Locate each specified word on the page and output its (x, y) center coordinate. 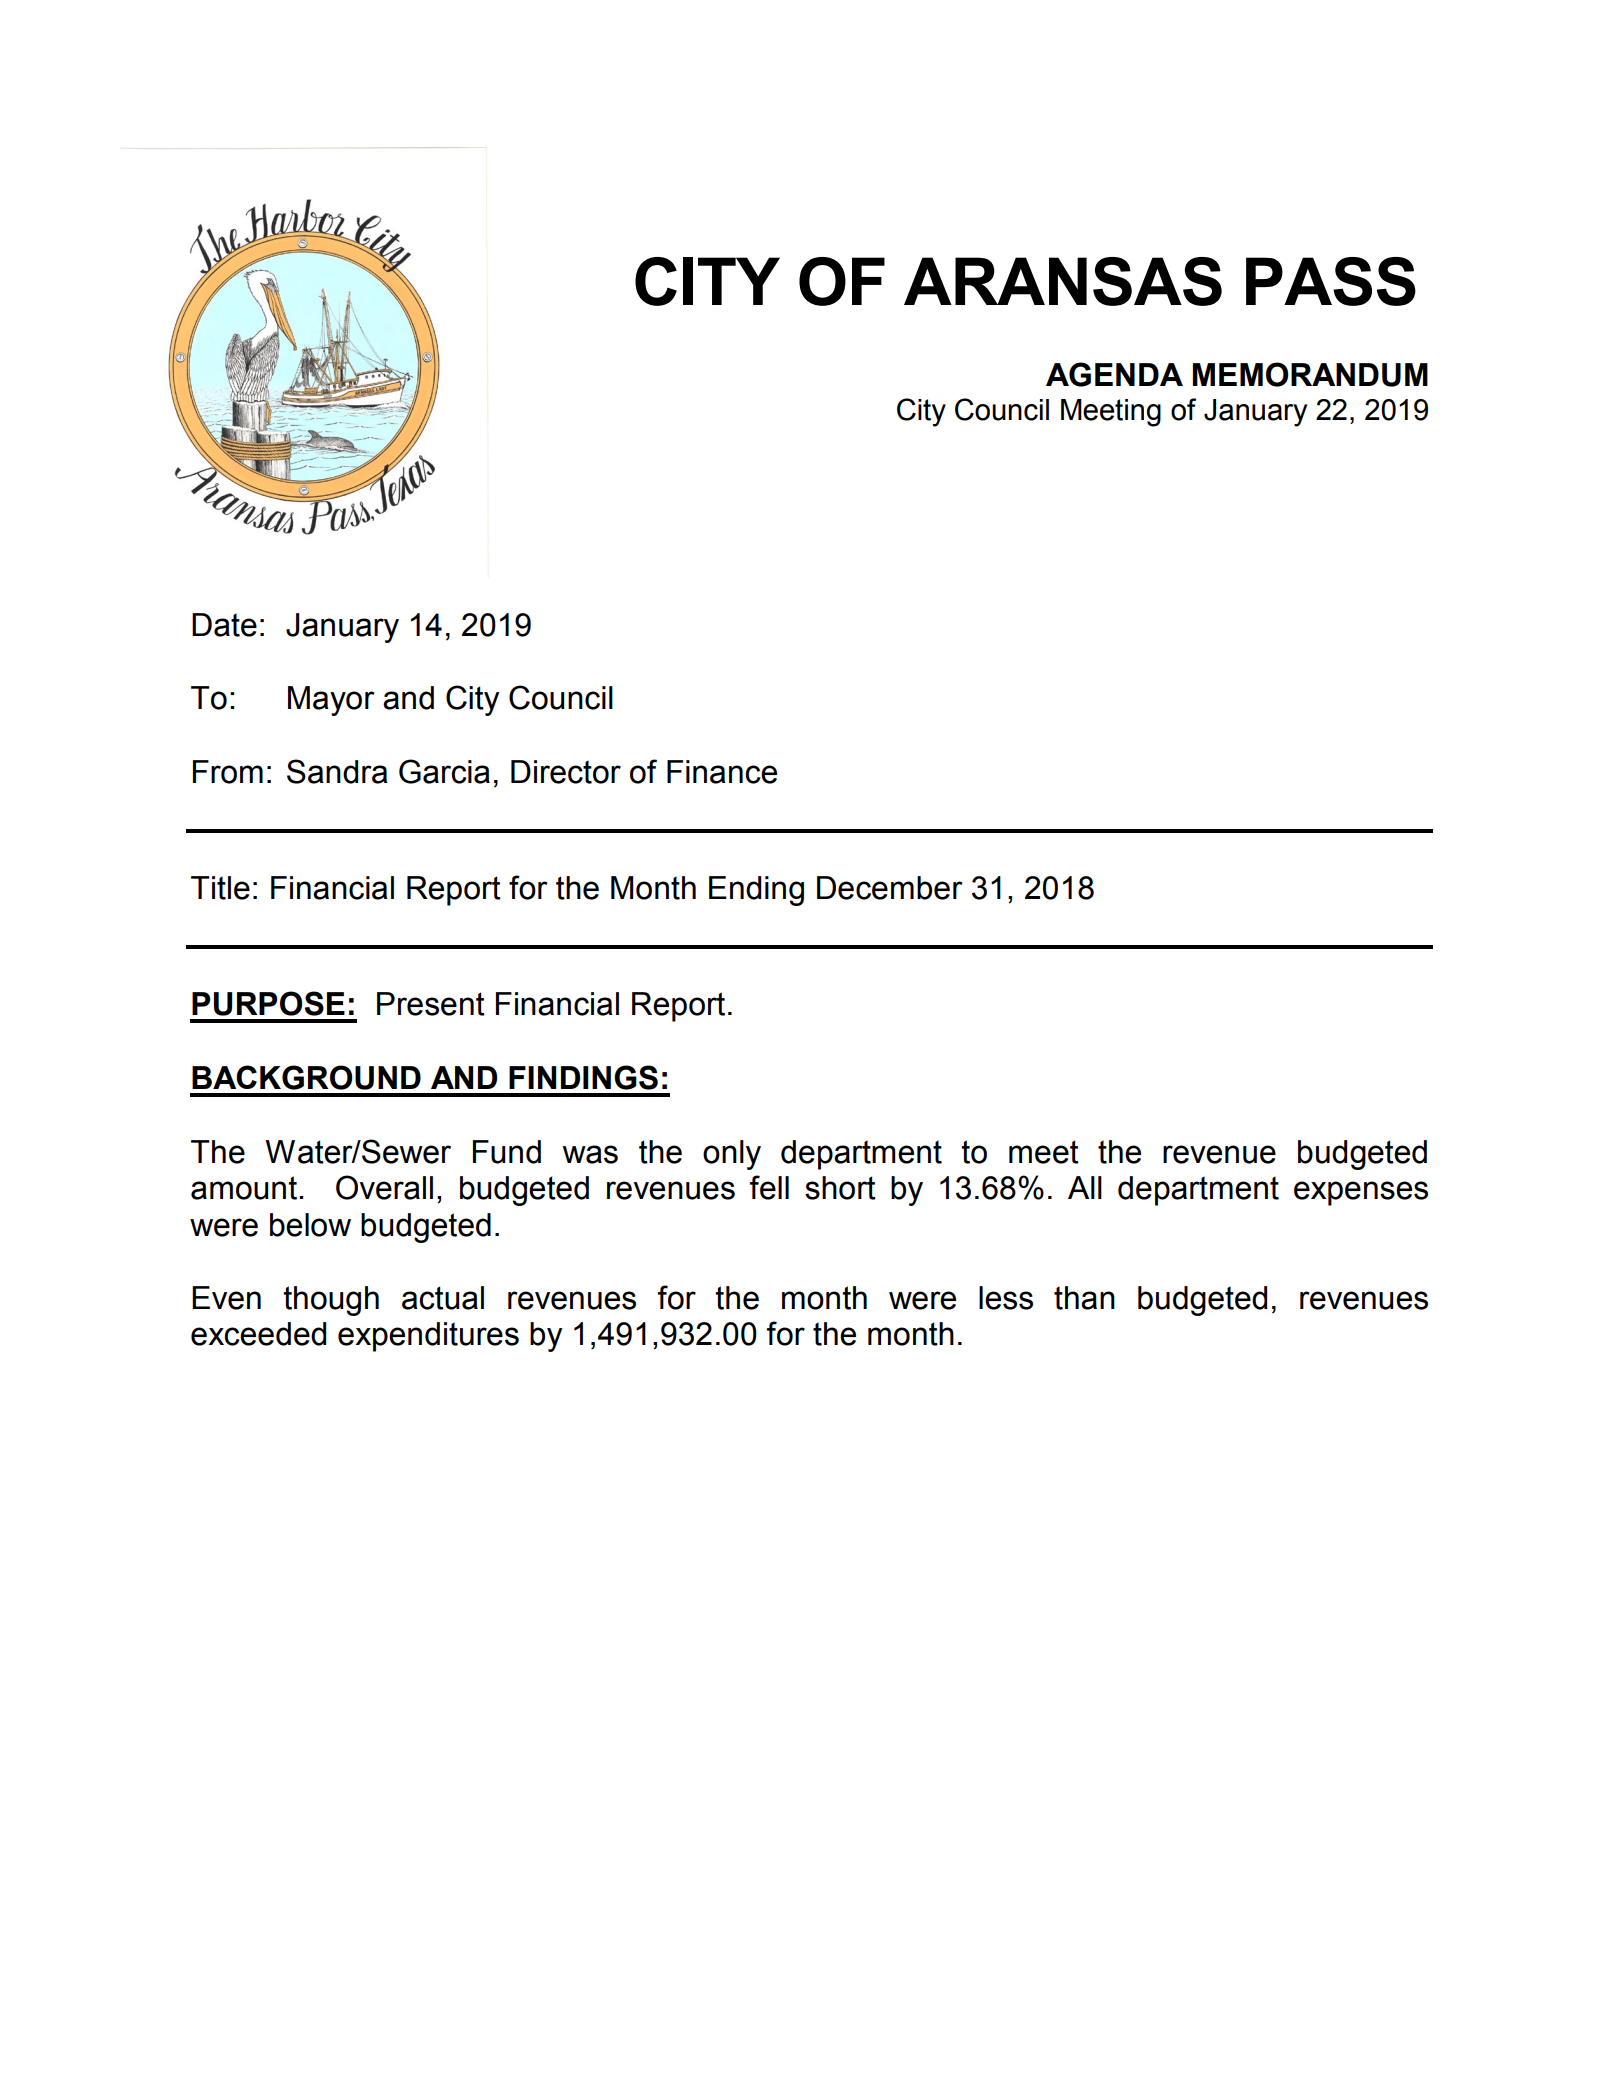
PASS (1331, 281)
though (331, 1301)
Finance (722, 772)
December (890, 888)
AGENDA (1114, 374)
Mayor (331, 701)
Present (431, 1004)
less (1006, 1298)
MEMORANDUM (1310, 374)
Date (224, 625)
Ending (756, 891)
